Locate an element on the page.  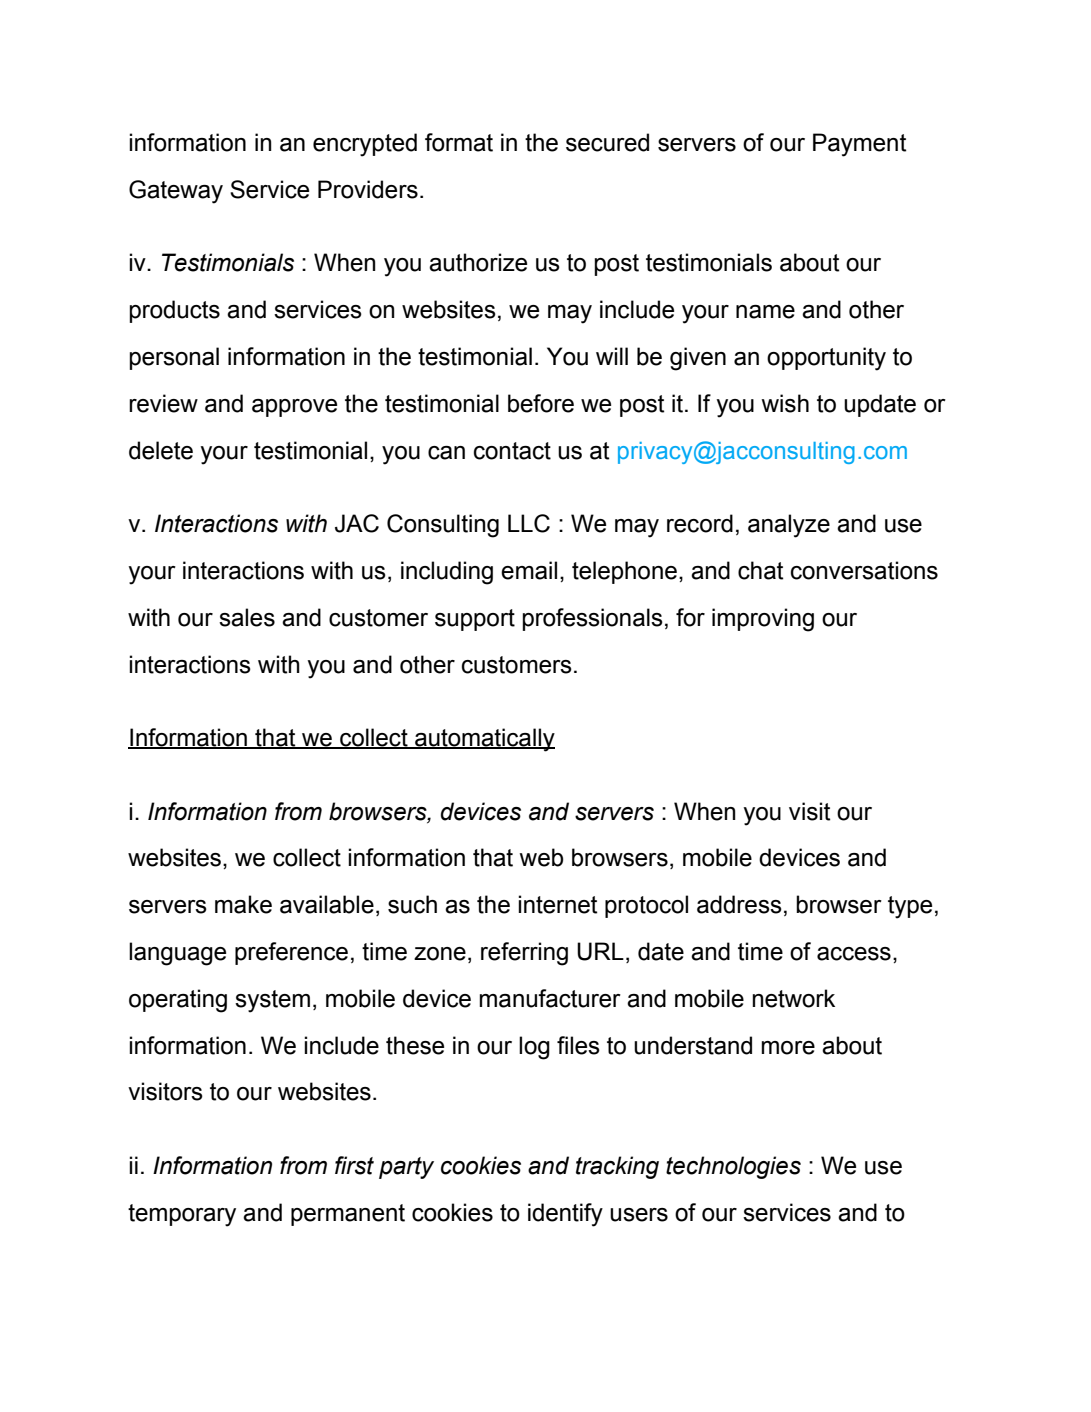
address is located at coordinates (739, 904).
